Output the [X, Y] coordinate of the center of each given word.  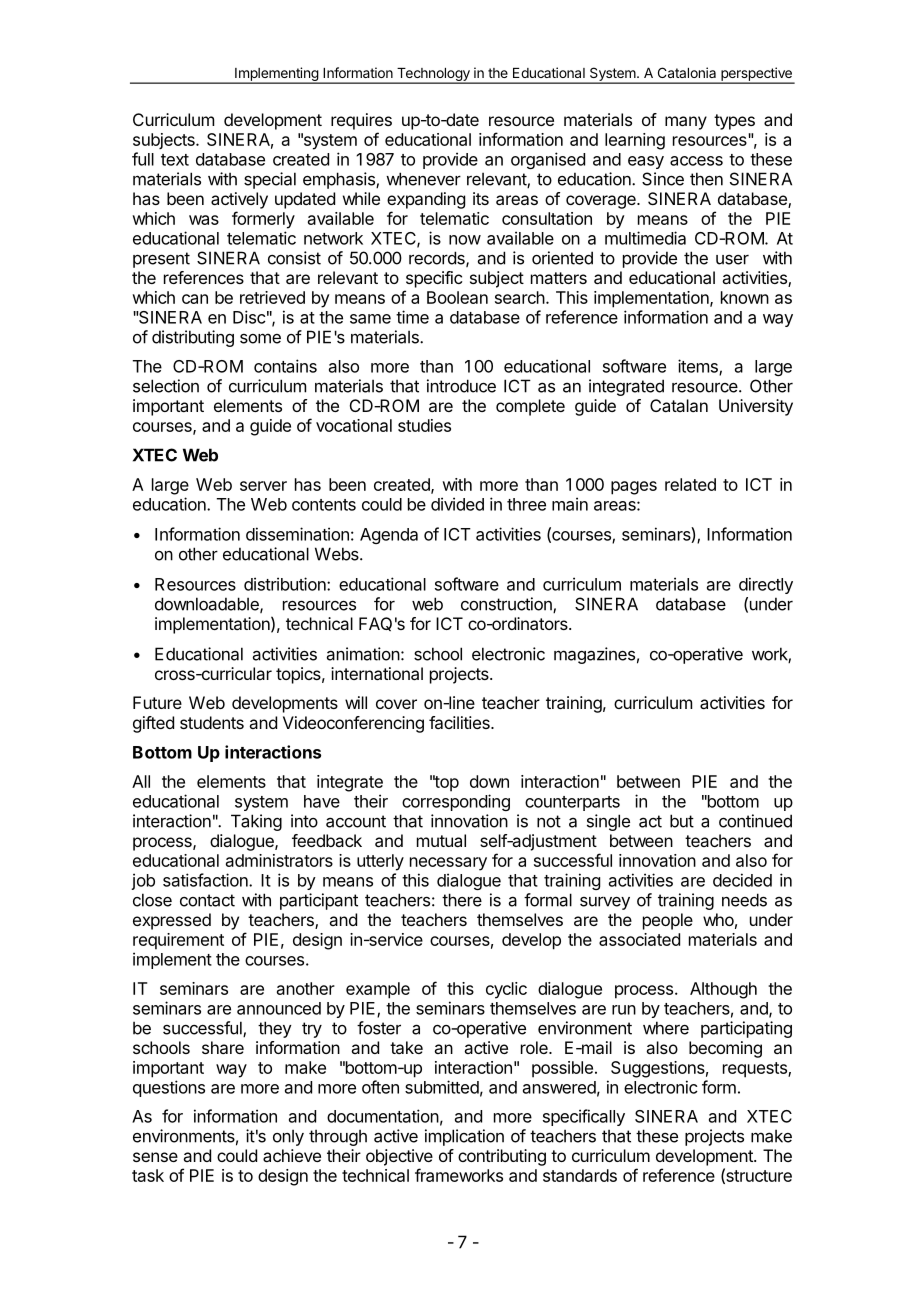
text [175, 160]
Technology [433, 76]
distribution [286, 584]
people [668, 921]
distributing [193, 338]
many [686, 123]
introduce [461, 386]
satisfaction [206, 880]
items [699, 367]
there [462, 900]
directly [766, 585]
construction [507, 605]
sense [155, 1157]
